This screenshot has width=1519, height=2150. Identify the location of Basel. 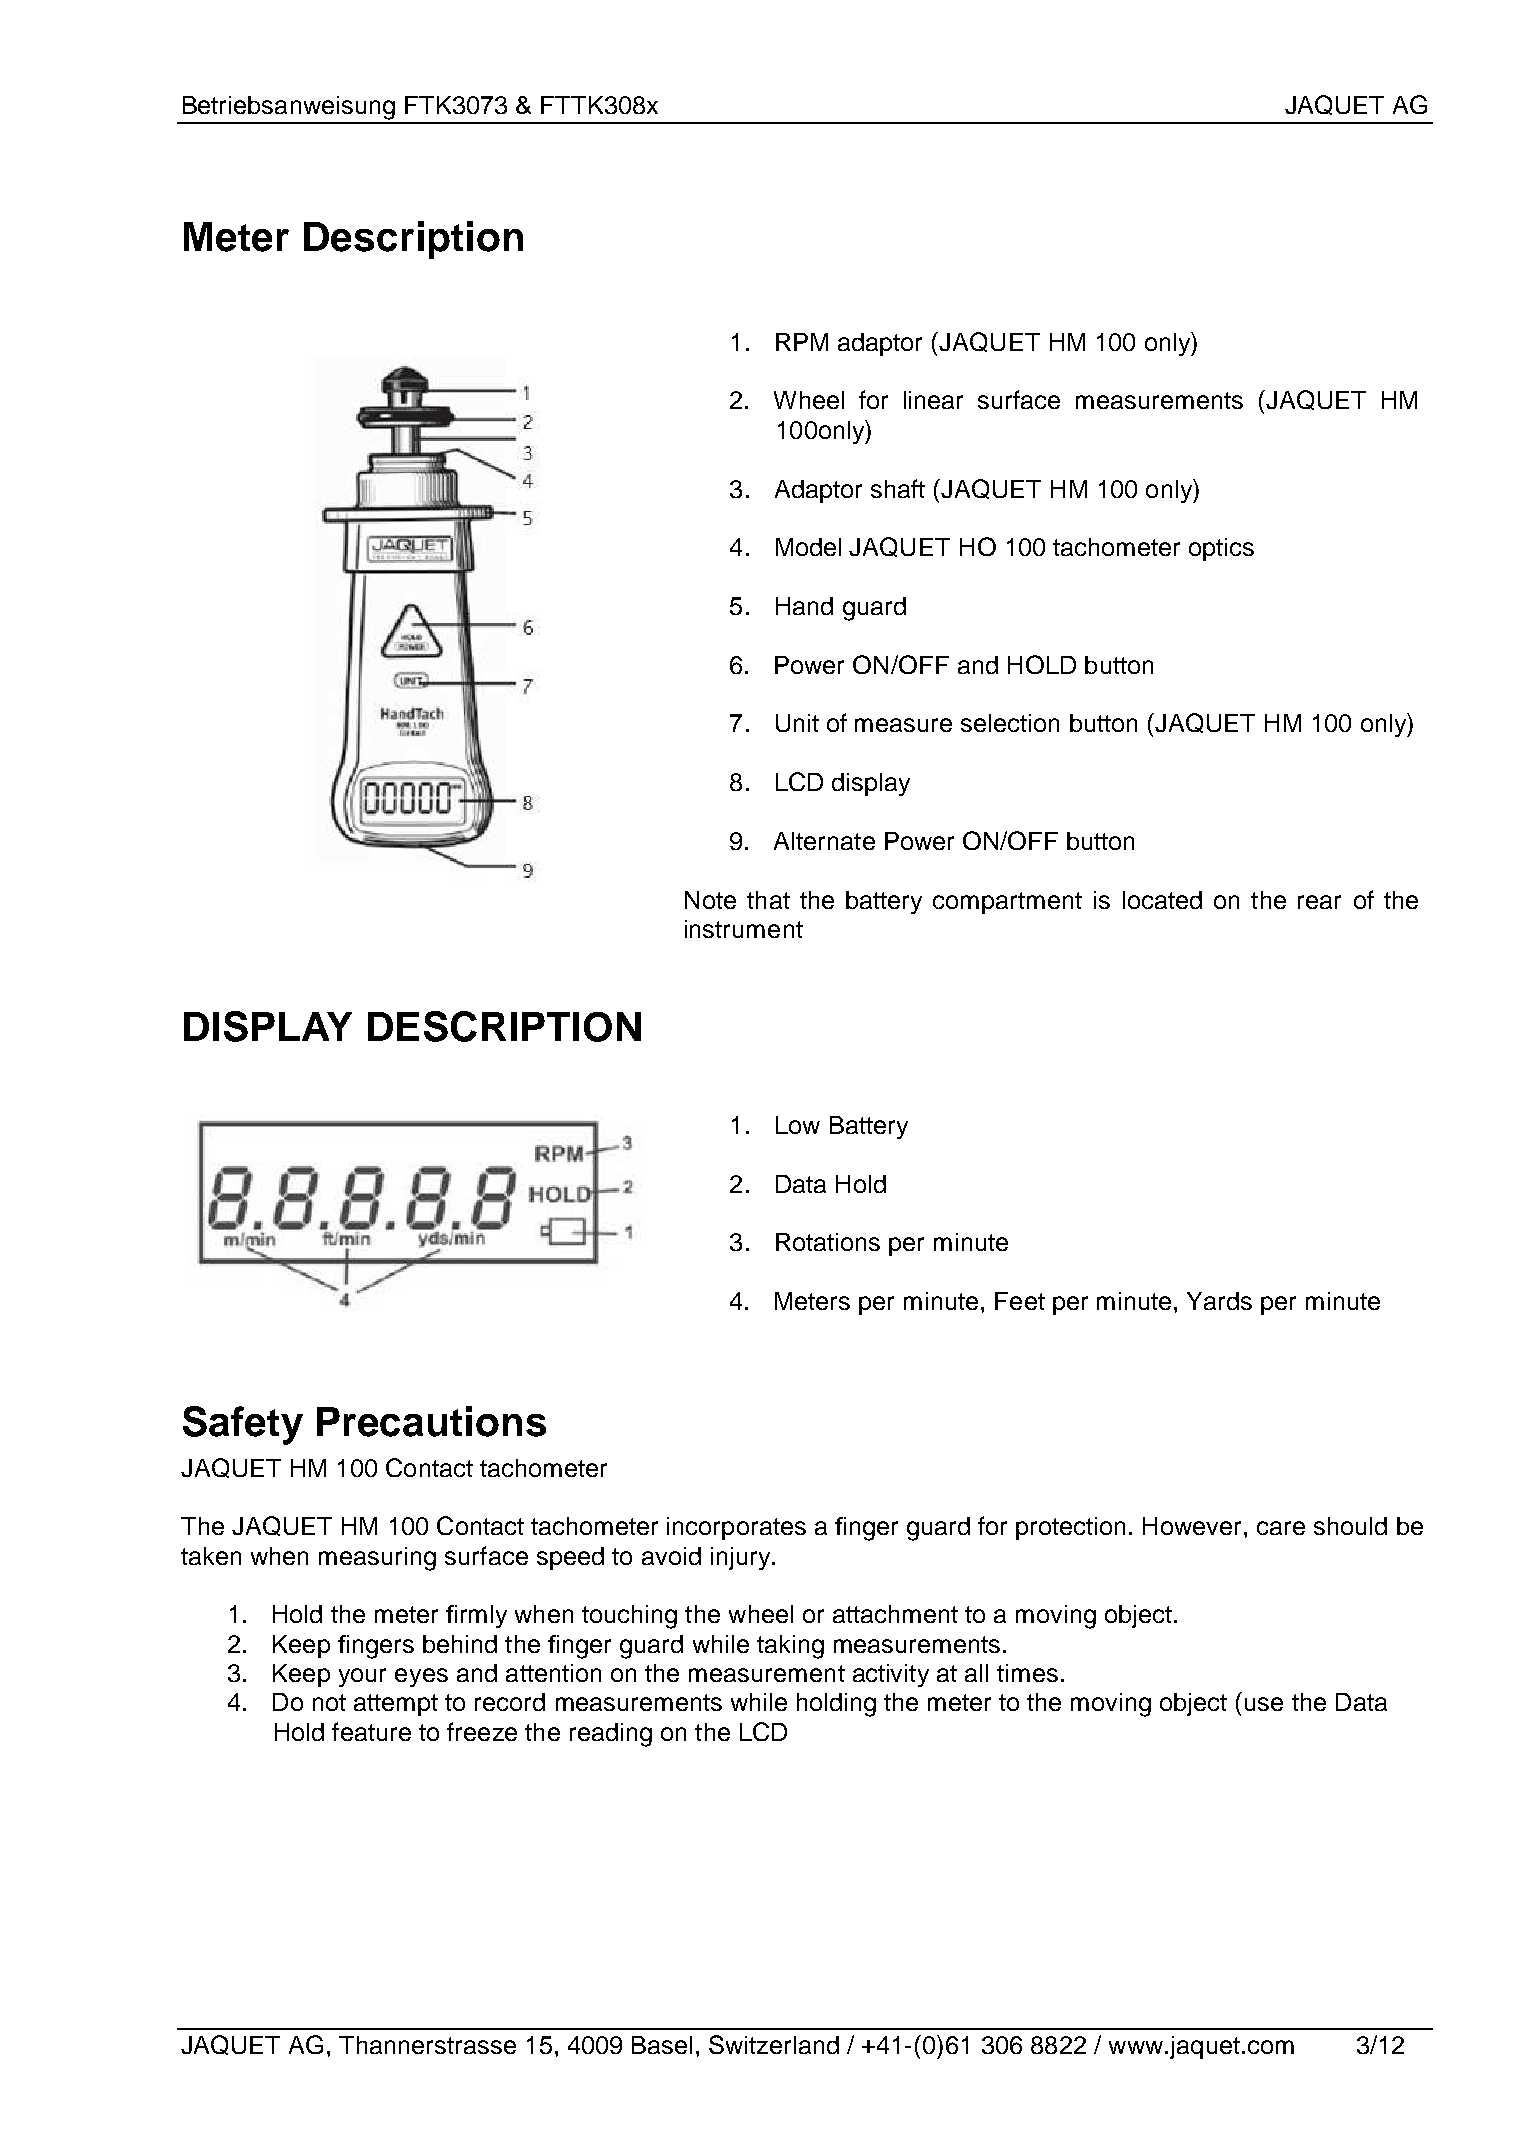
(662, 2045).
